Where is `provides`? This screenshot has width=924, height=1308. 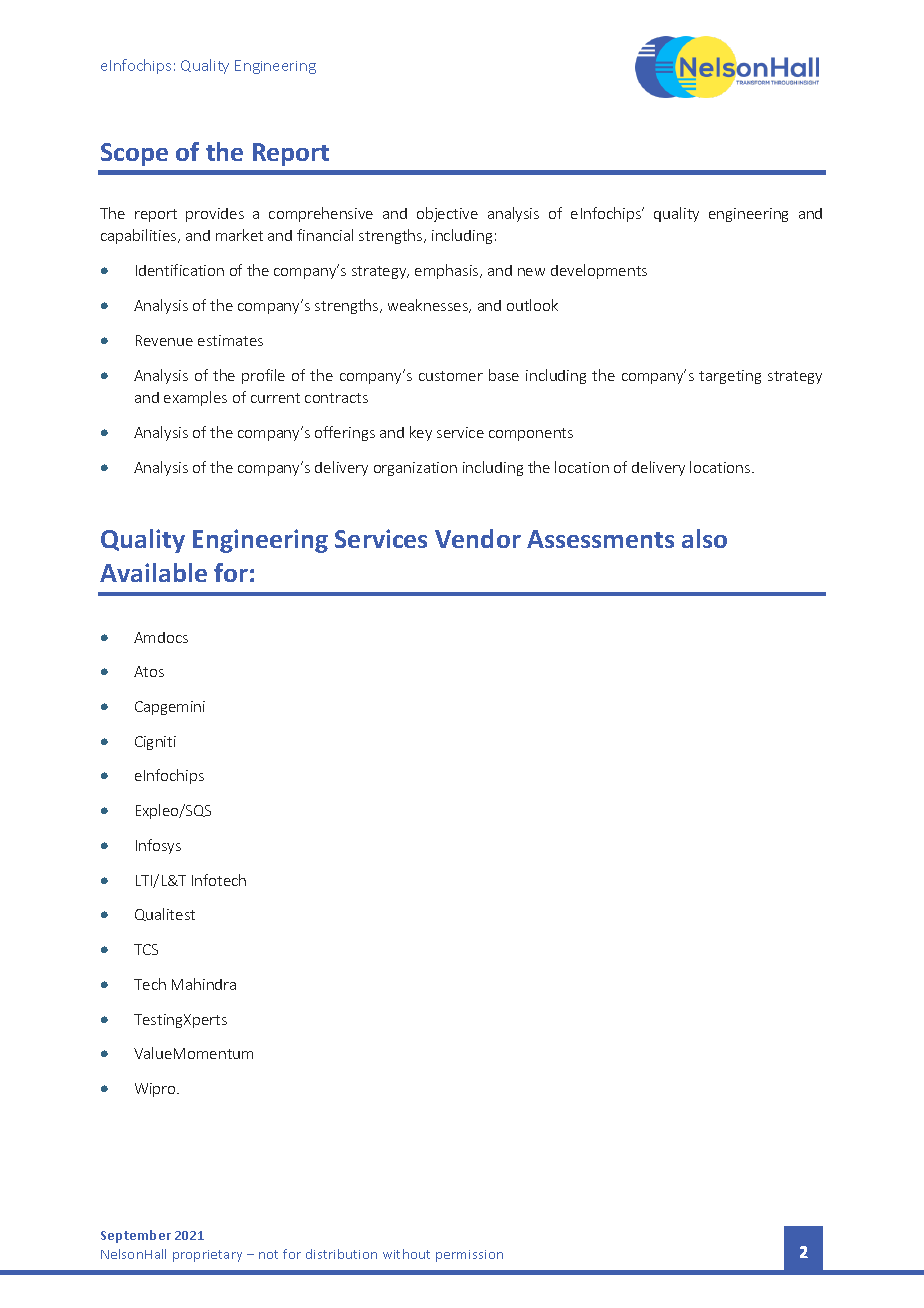 provides is located at coordinates (215, 215).
